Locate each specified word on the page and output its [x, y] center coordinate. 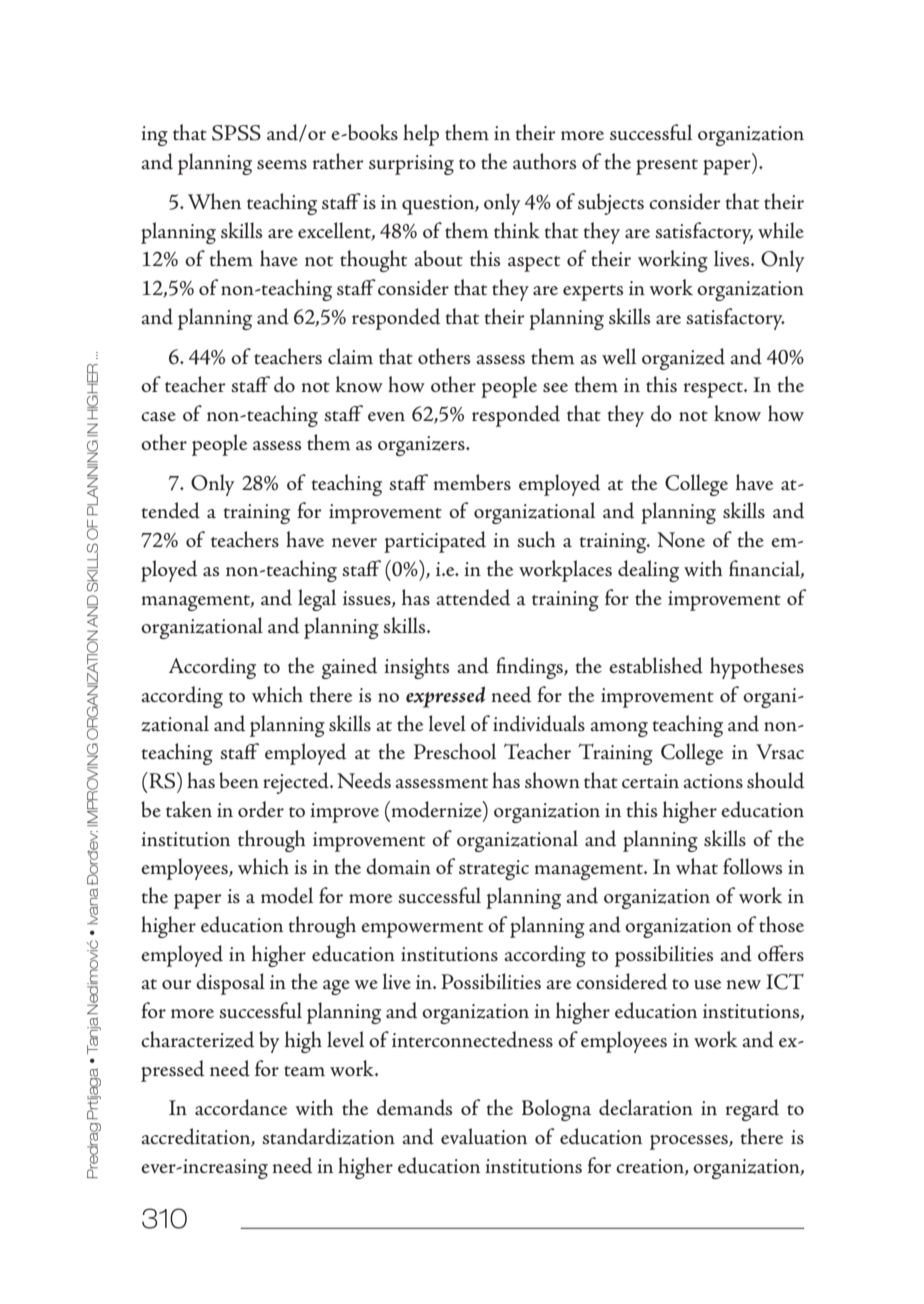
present [667, 167]
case [158, 417]
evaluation [484, 1136]
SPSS [236, 133]
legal [317, 600]
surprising [411, 165]
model [287, 895]
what [697, 866]
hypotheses [757, 668]
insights [416, 668]
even [386, 416]
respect [714, 390]
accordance [241, 1107]
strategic [494, 870]
